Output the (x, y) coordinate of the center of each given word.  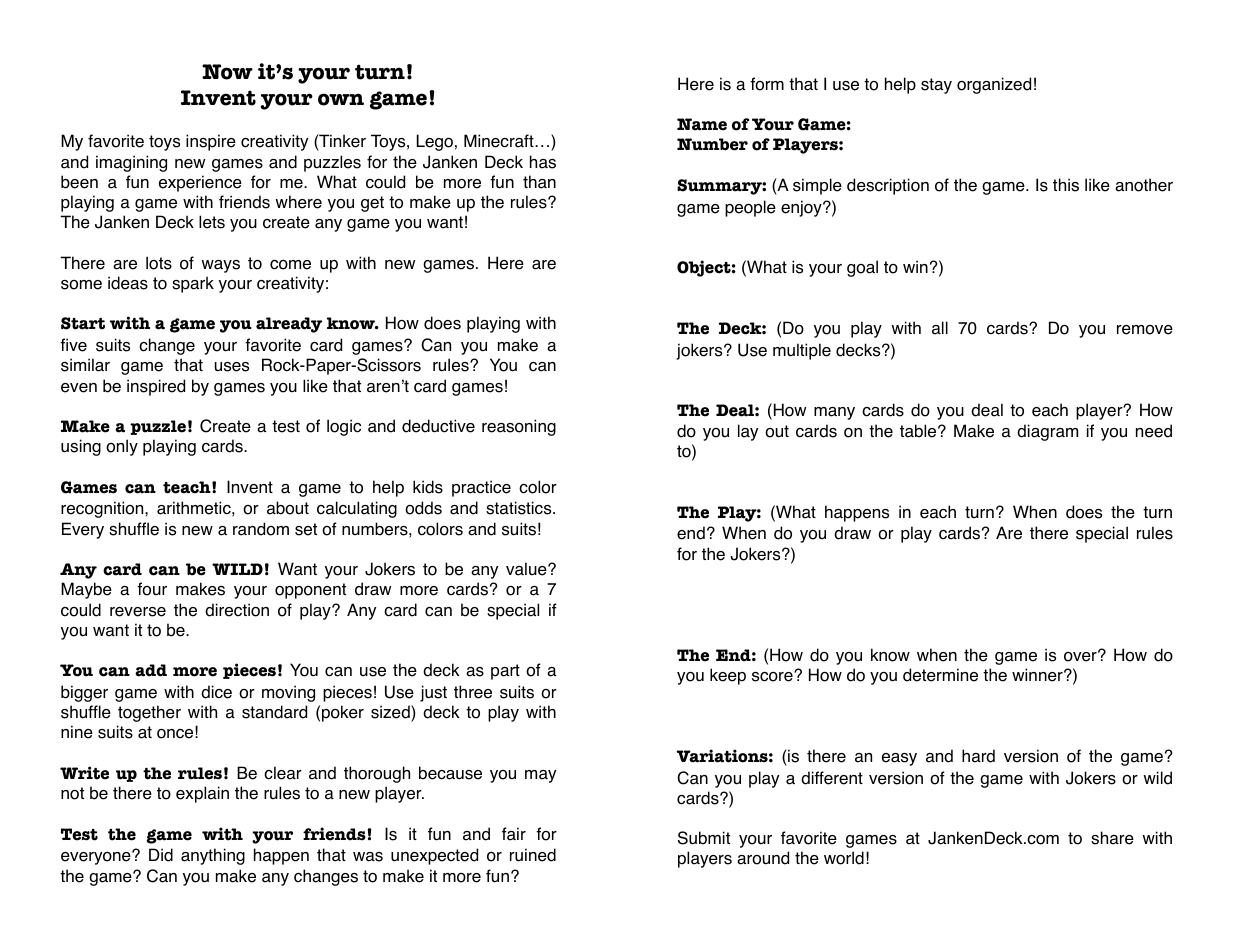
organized (994, 85)
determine (940, 675)
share (1112, 838)
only (122, 447)
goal (862, 268)
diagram (1047, 432)
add (151, 670)
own (341, 99)
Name (702, 124)
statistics (520, 508)
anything (213, 856)
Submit (704, 838)
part (505, 672)
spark (193, 284)
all (940, 328)
